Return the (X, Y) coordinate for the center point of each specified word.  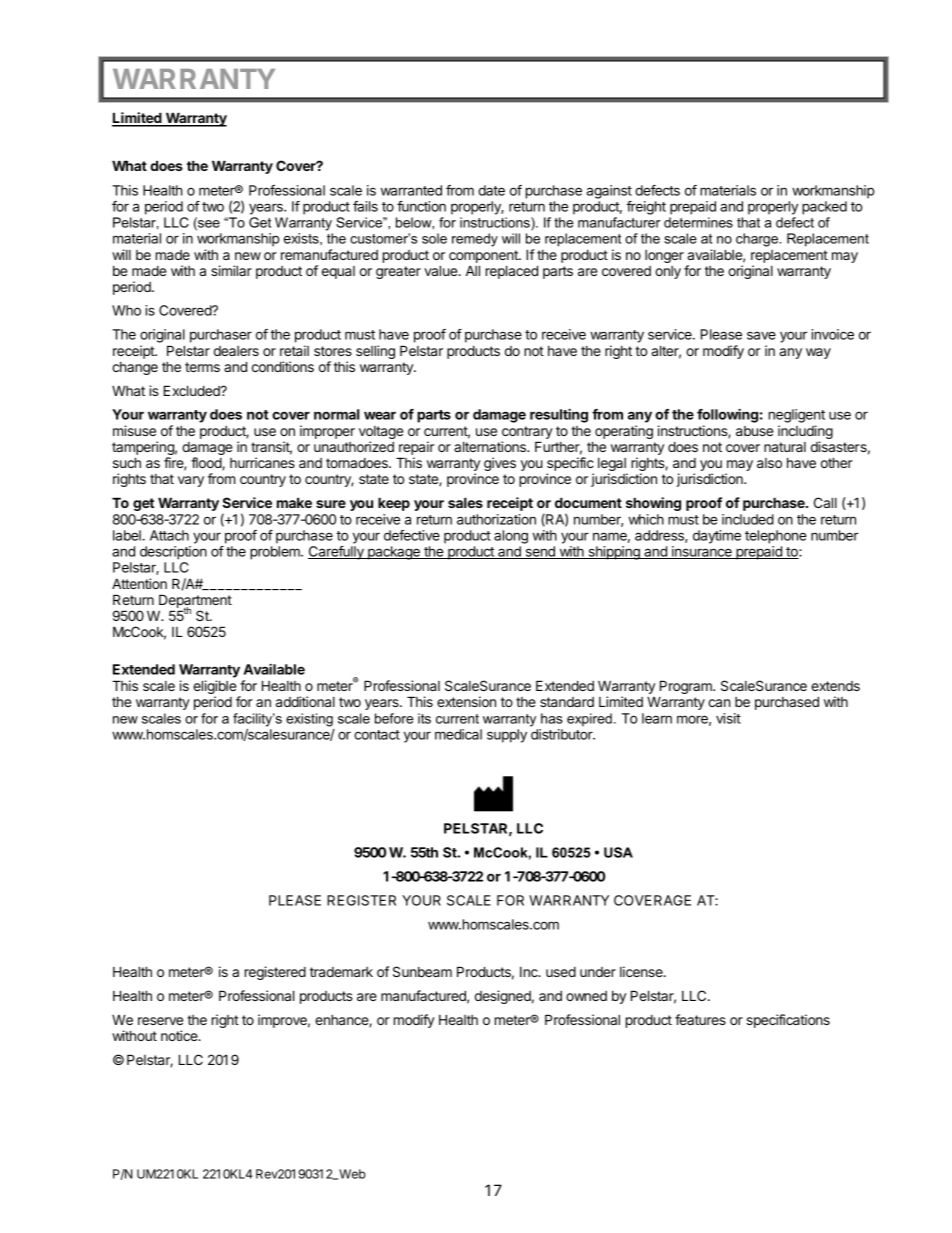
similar (231, 270)
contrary (527, 434)
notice (180, 1035)
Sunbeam (422, 971)
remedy (475, 240)
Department (195, 602)
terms (202, 367)
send (540, 552)
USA (618, 852)
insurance (702, 552)
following (727, 415)
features (700, 1019)
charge (758, 240)
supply (507, 736)
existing (309, 720)
